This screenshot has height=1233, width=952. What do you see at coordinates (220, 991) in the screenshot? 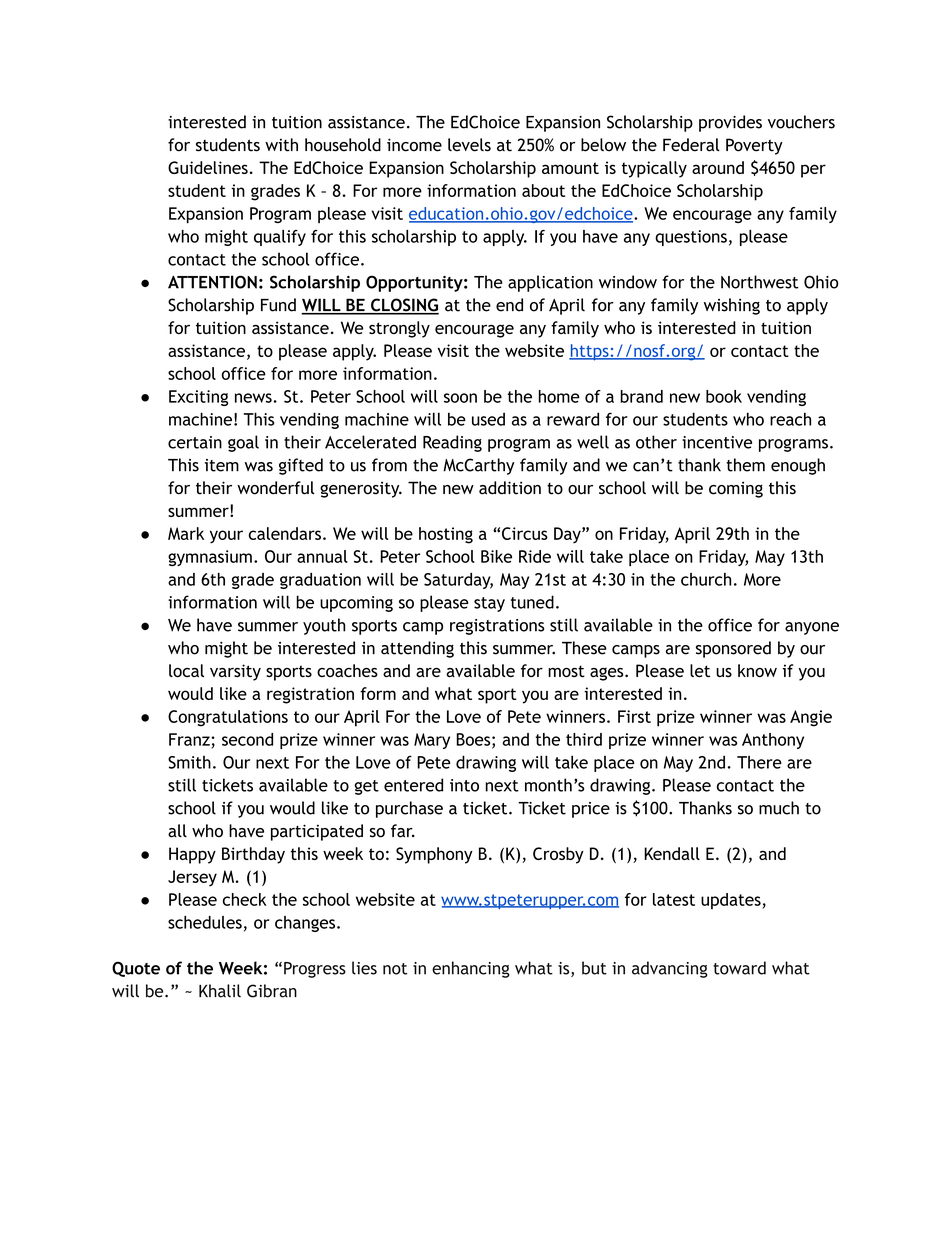
I see `Khalil` at bounding box center [220, 991].
